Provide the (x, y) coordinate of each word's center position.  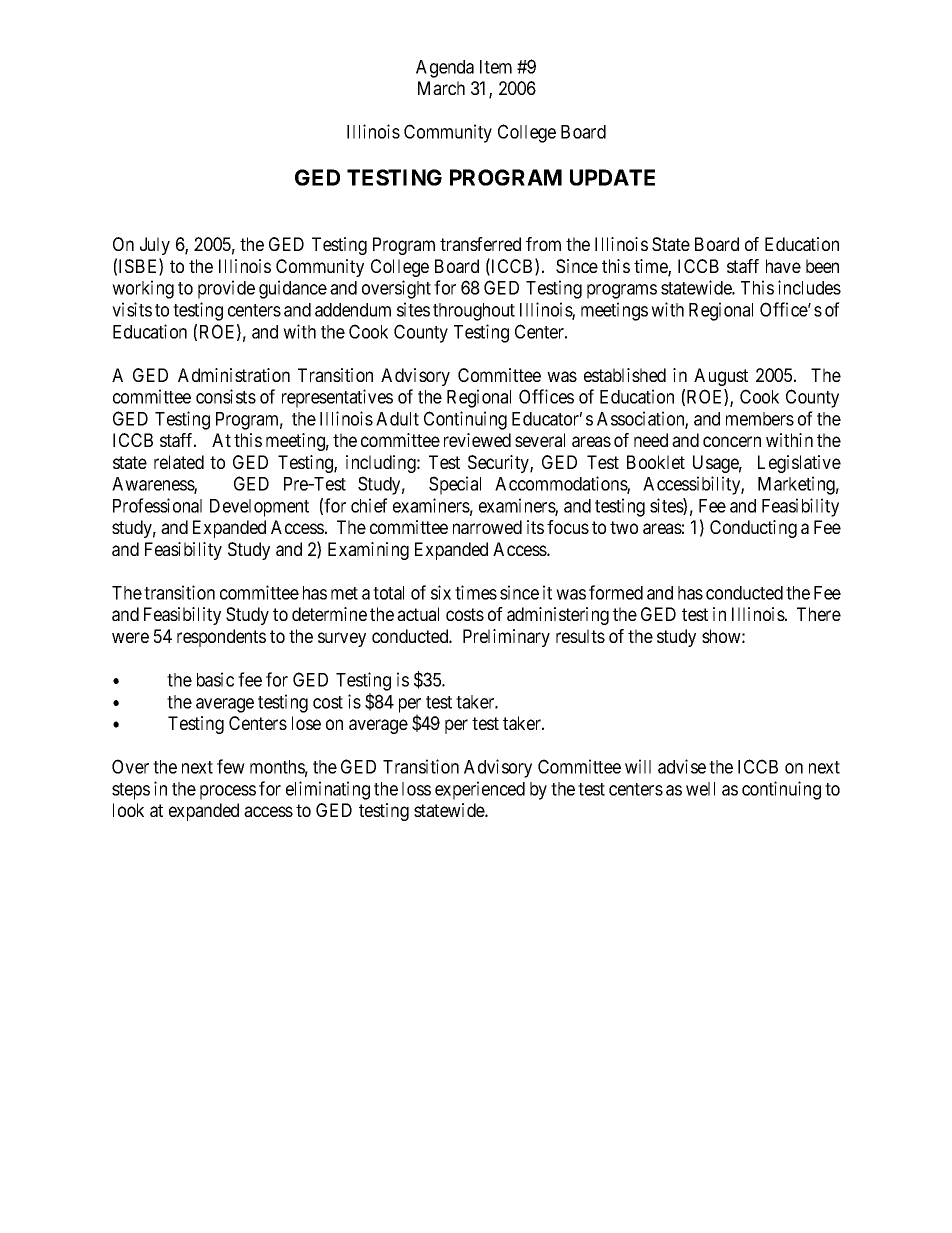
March (441, 88)
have (783, 266)
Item (496, 67)
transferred (480, 244)
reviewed (477, 440)
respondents (221, 638)
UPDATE (612, 177)
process (228, 792)
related (179, 462)
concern (732, 441)
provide (226, 289)
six (441, 592)
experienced (480, 790)
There (819, 614)
